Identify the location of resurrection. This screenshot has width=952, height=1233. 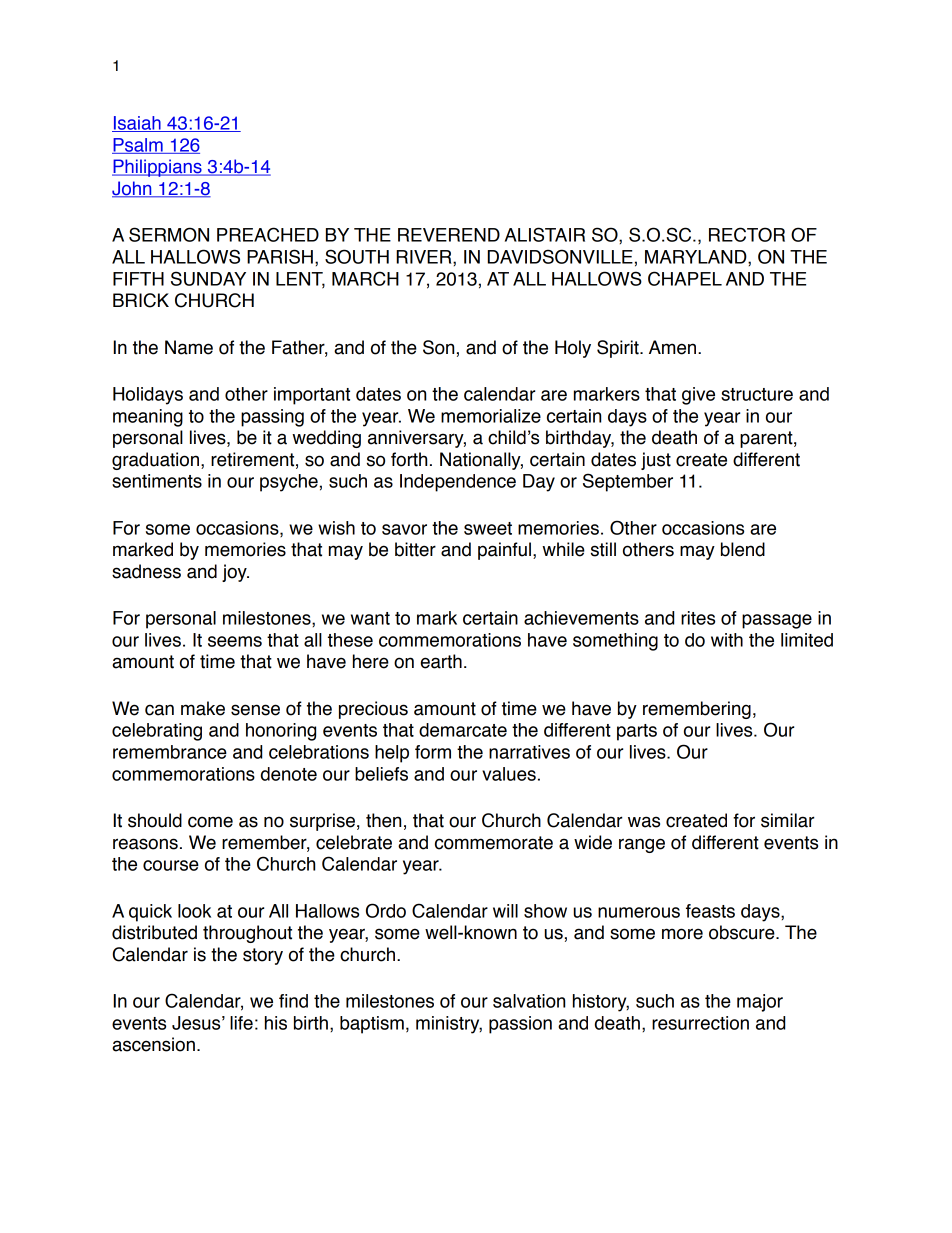
(700, 1023).
